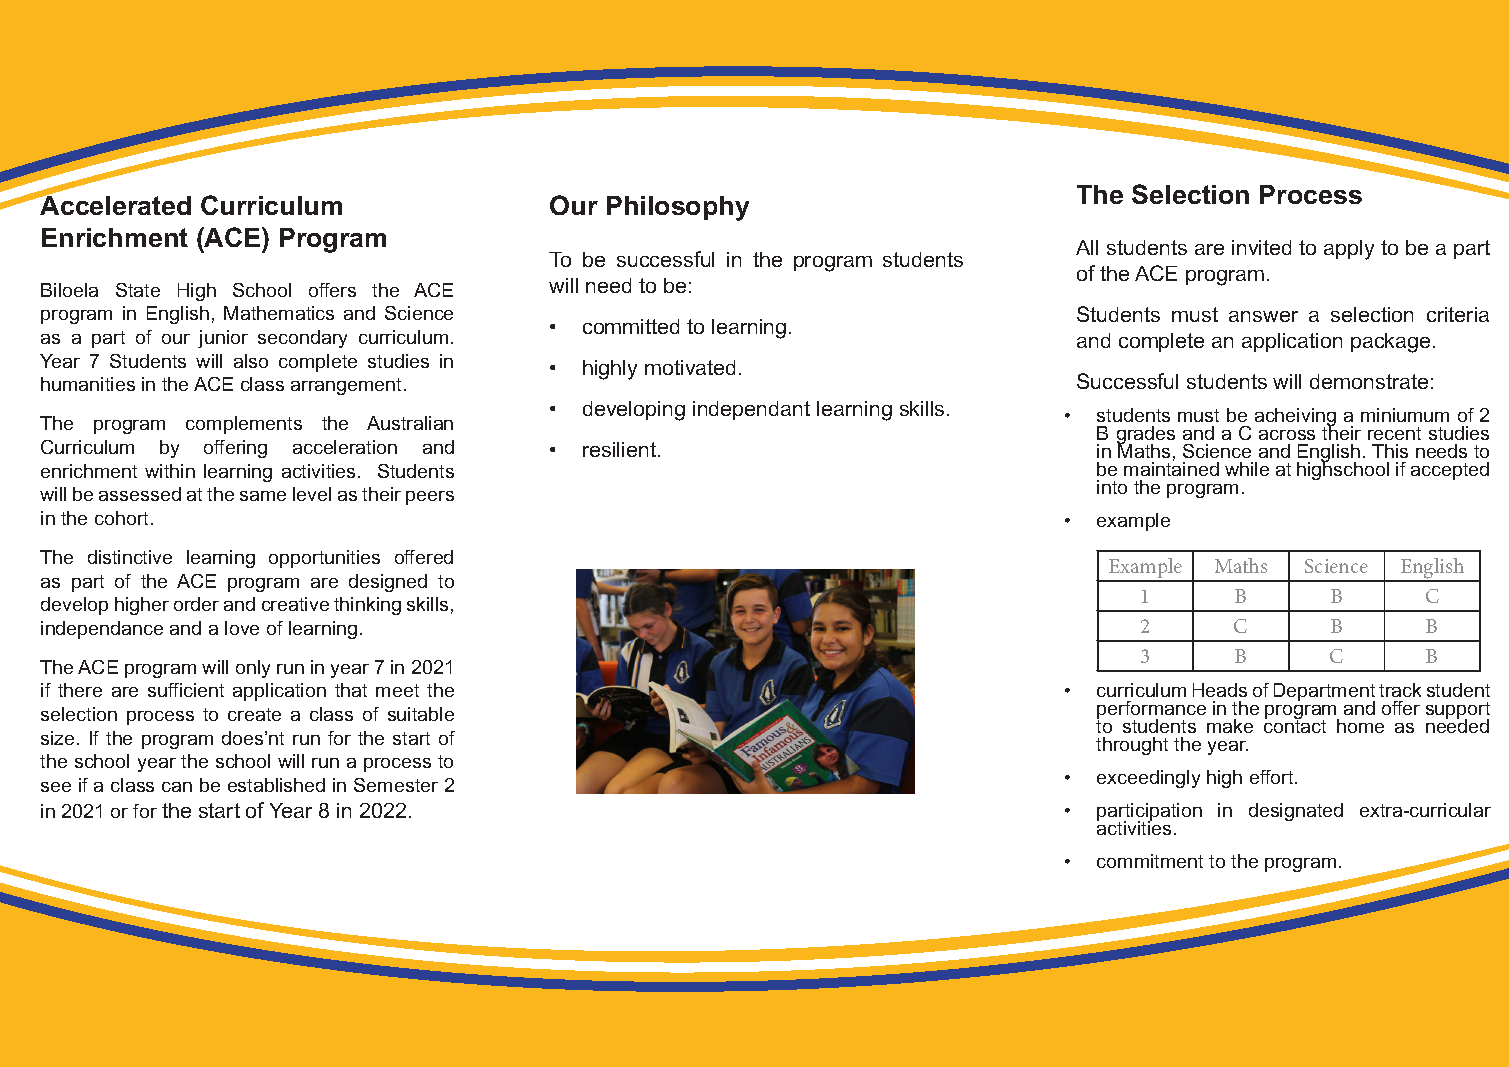  What do you see at coordinates (1261, 247) in the screenshot?
I see `invited` at bounding box center [1261, 247].
